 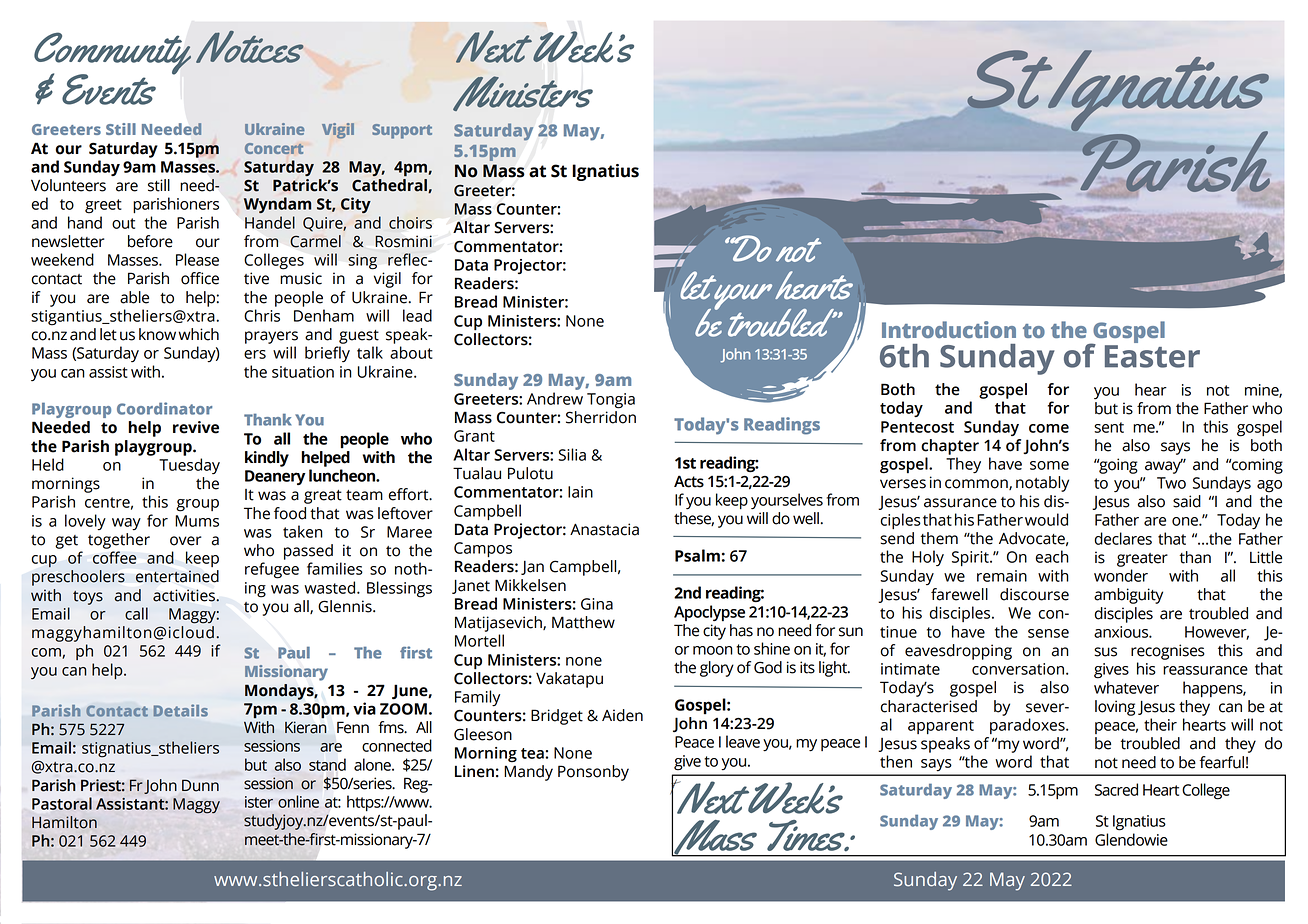 I want to click on Sacred, so click(x=1116, y=789).
